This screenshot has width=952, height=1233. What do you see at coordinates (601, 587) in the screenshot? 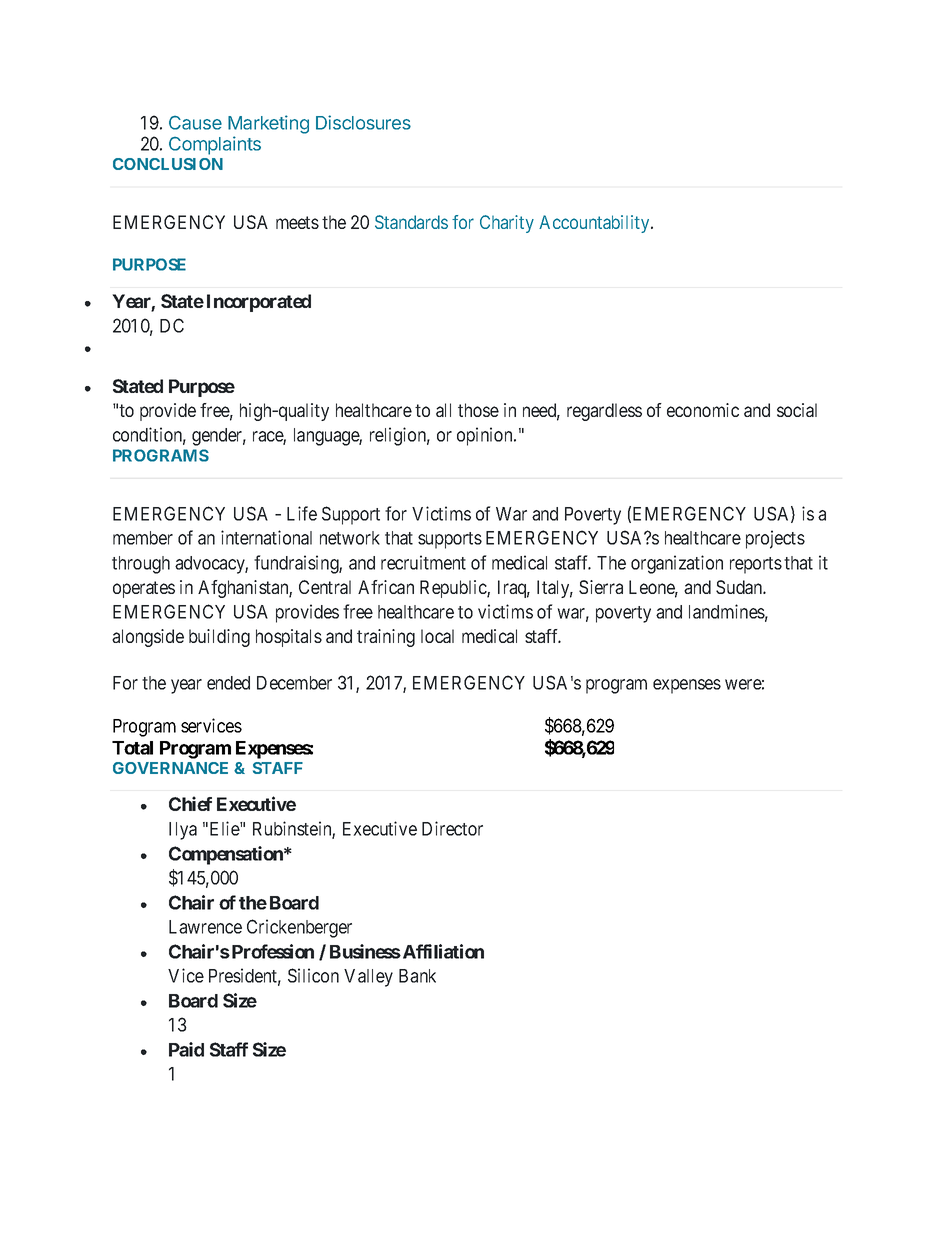
I see `Sierra` at bounding box center [601, 587].
